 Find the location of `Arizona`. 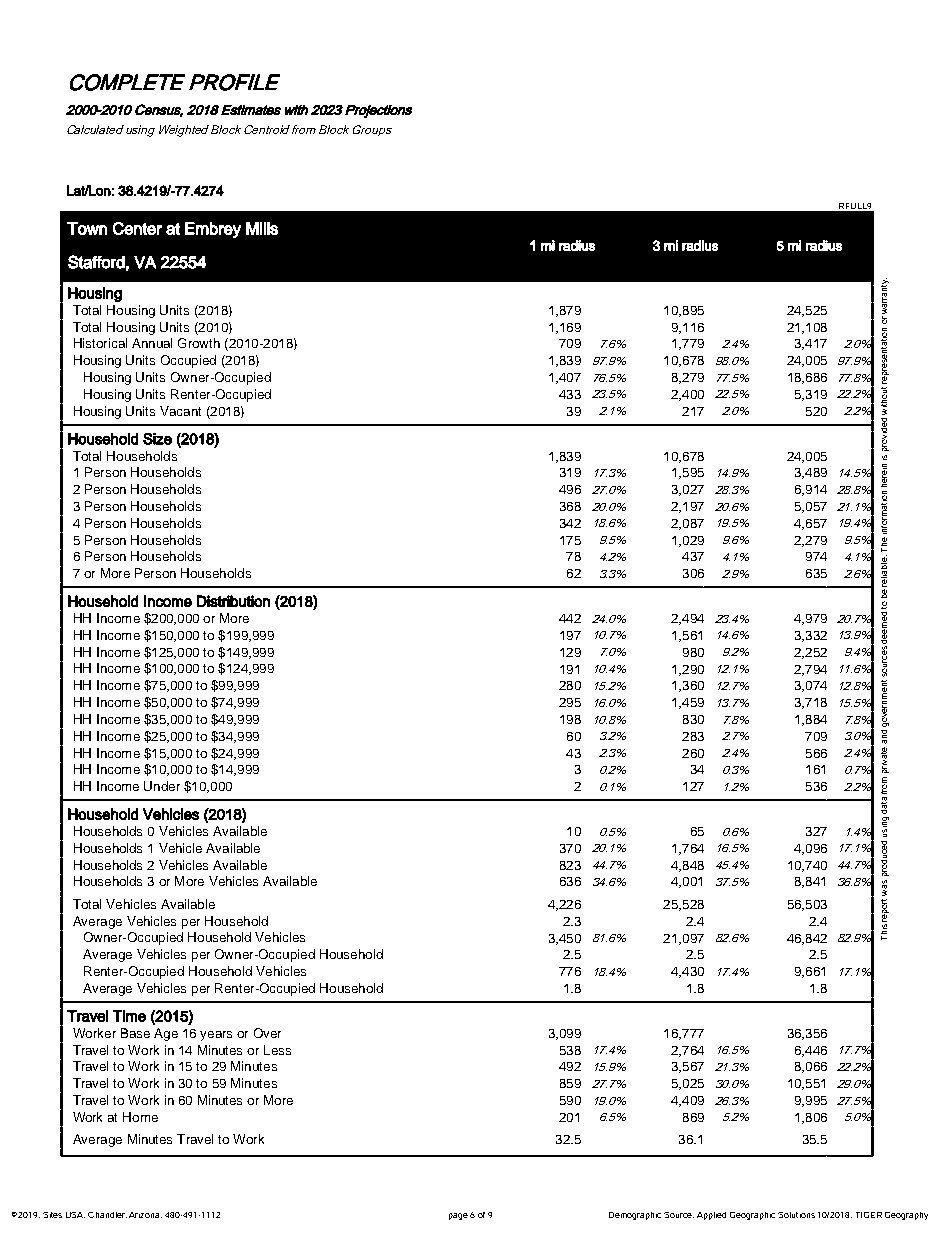

Arizona is located at coordinates (145, 1215).
